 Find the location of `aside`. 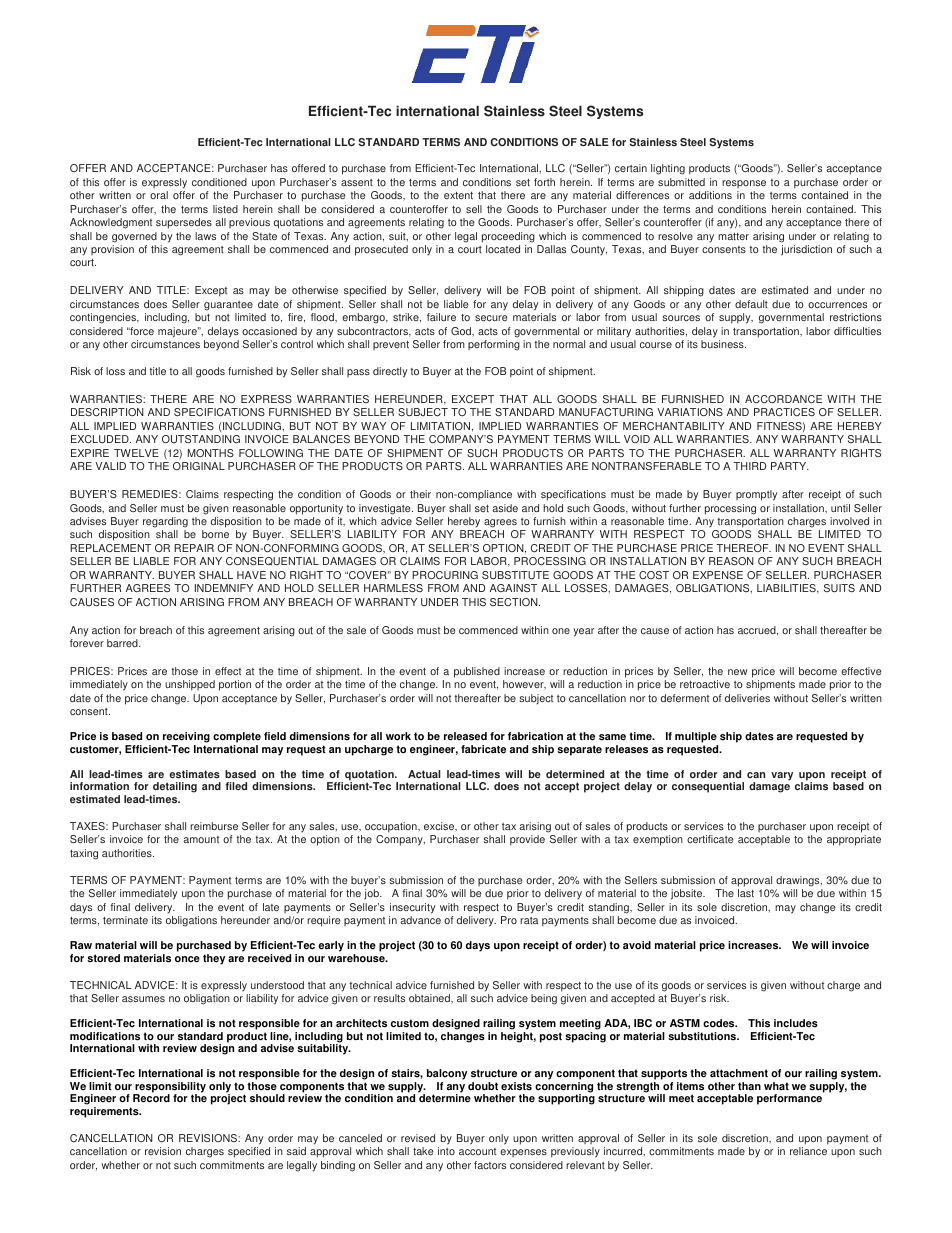

aside is located at coordinates (505, 508).
